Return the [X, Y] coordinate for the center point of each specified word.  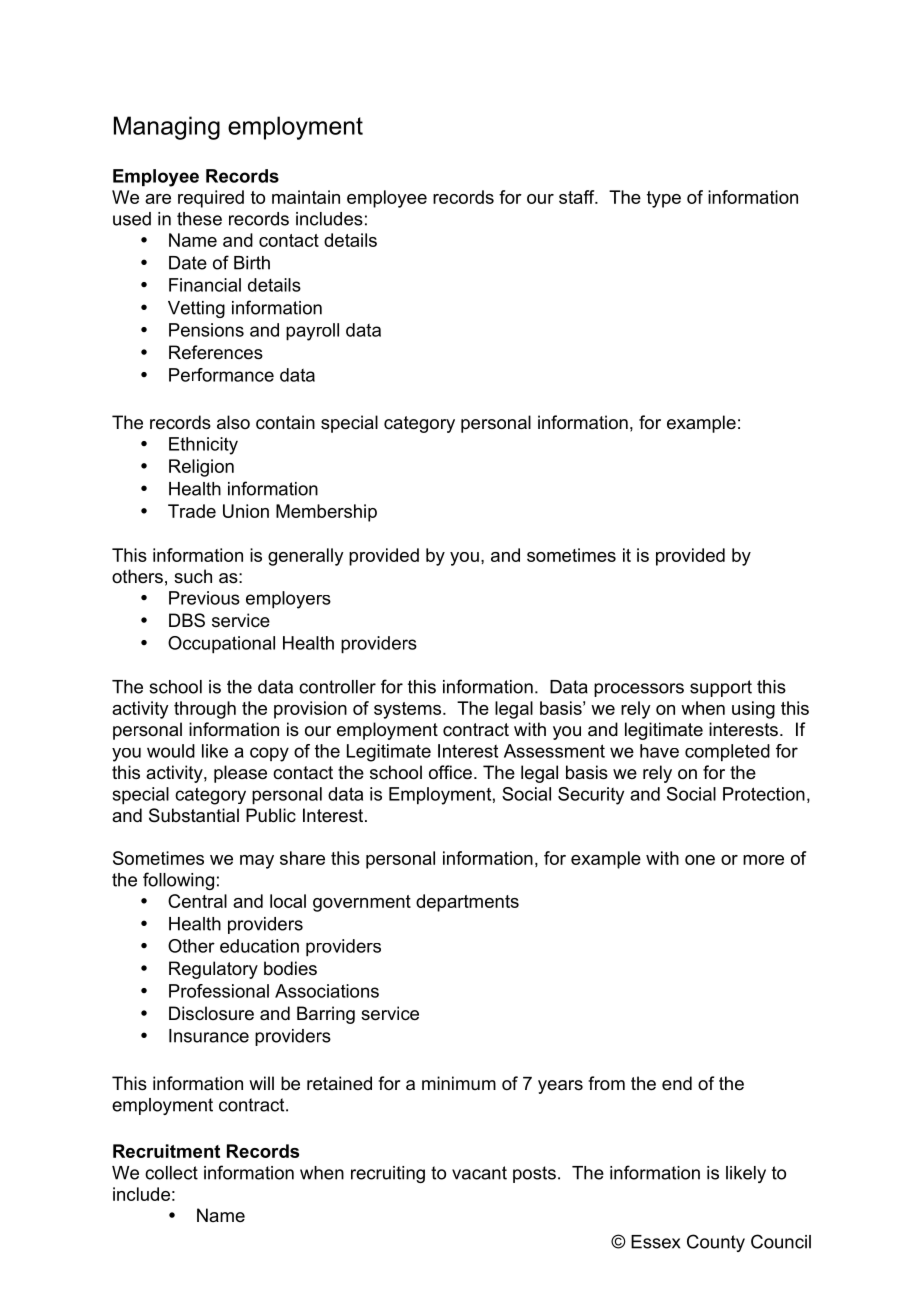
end [677, 1083]
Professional [219, 991]
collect [171, 1173]
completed [727, 753]
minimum [459, 1083]
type [664, 199]
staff [578, 197]
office [450, 772]
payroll [312, 332]
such [193, 576]
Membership [326, 513]
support [721, 688]
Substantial [194, 815]
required [211, 199]
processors [639, 690]
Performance [221, 375]
